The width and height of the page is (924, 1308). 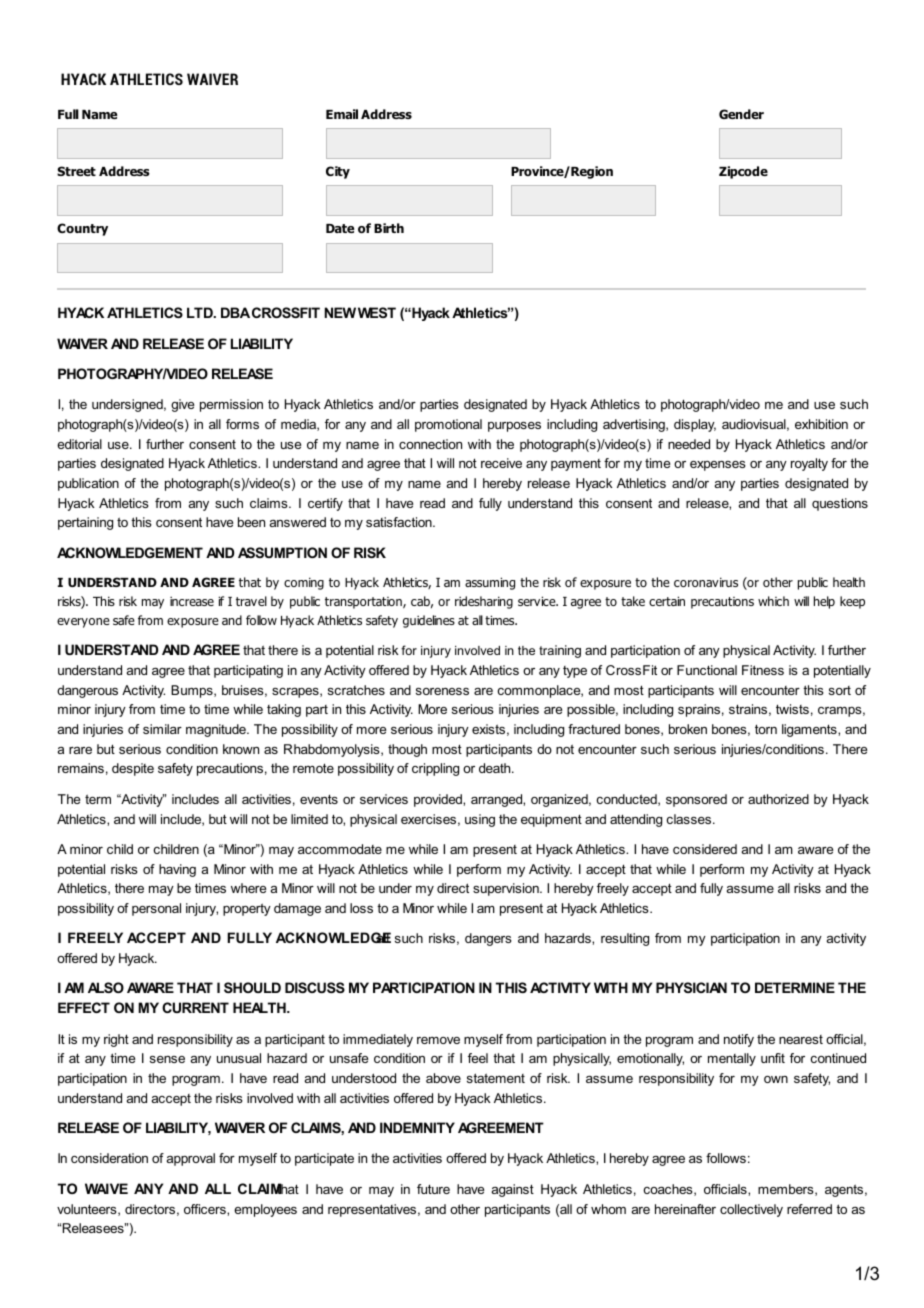 I want to click on future, so click(x=433, y=1189).
